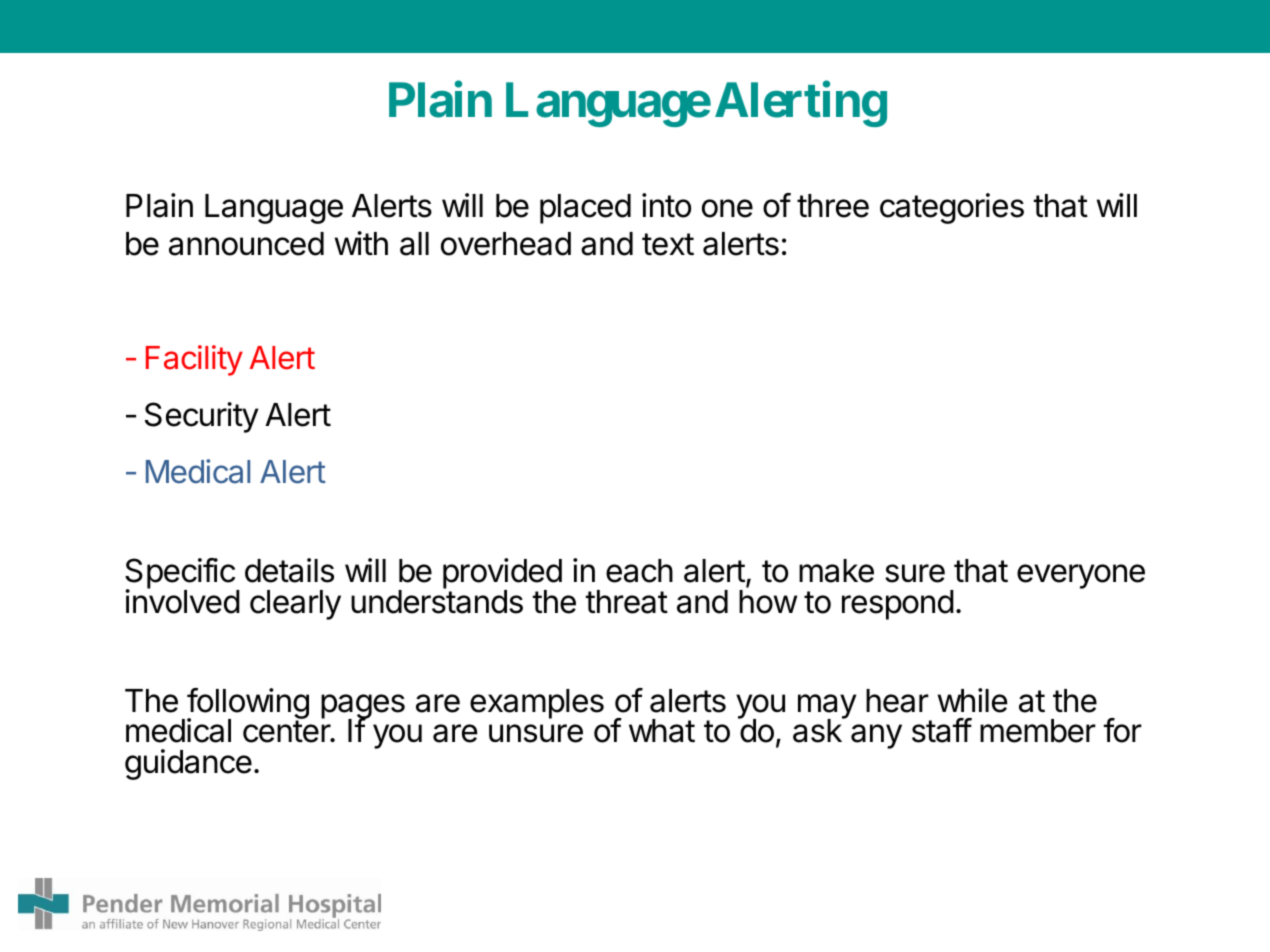  Describe the element at coordinates (1081, 576) in the image. I see `everyone` at that location.
